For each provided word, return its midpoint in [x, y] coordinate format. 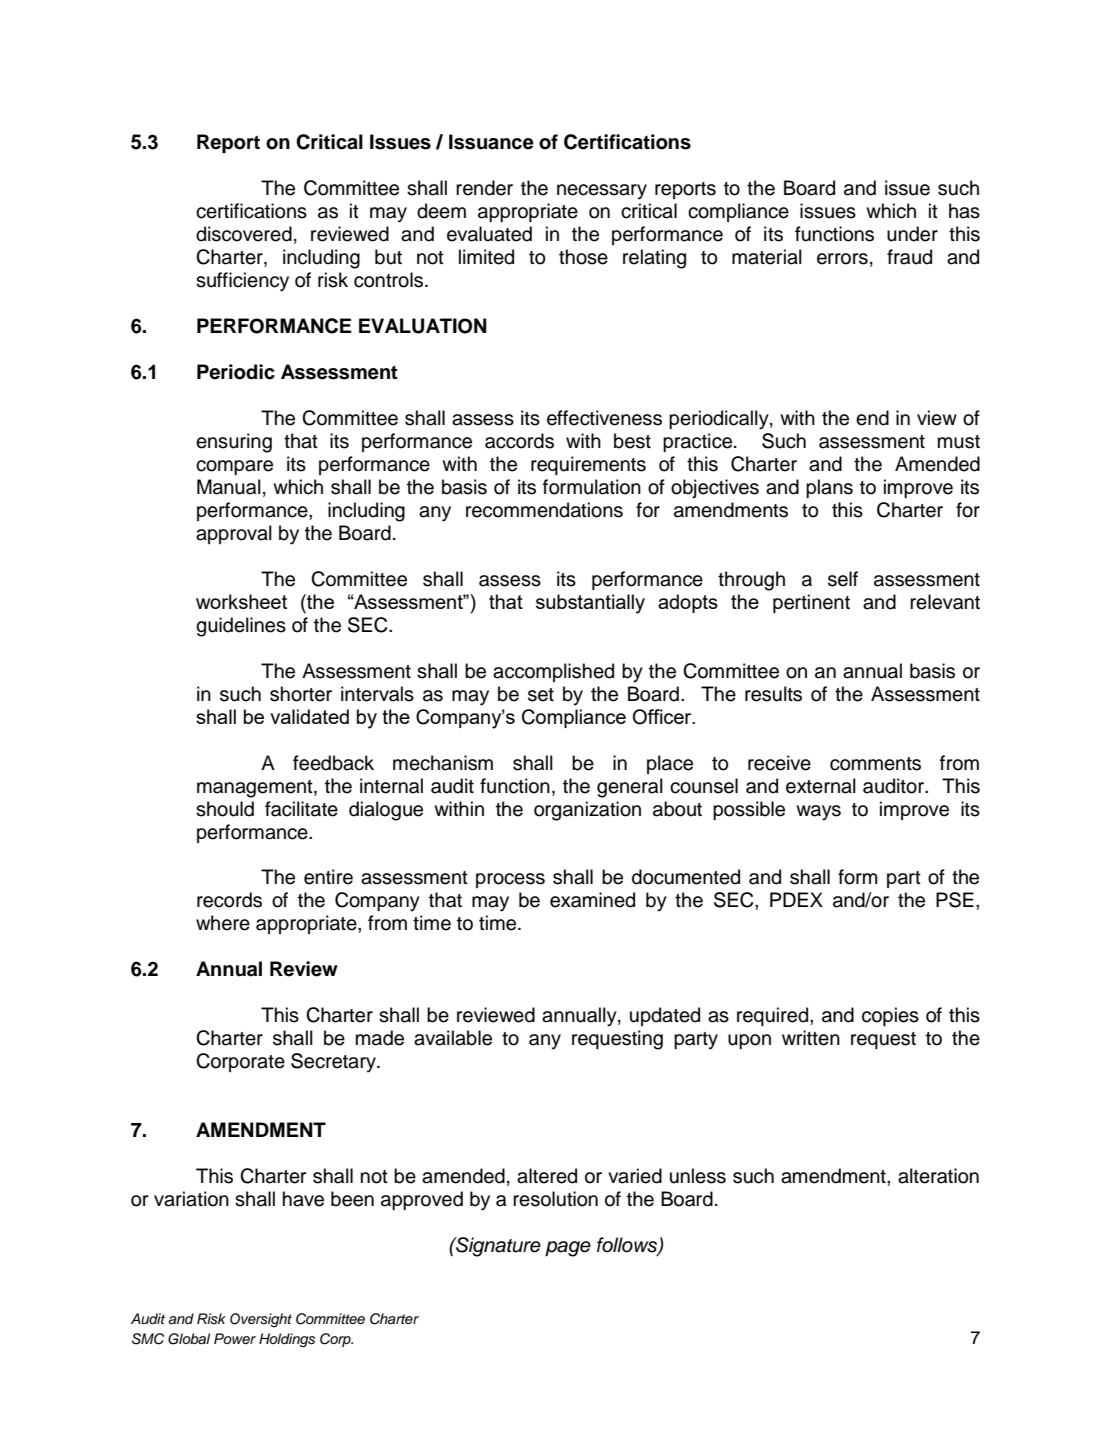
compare [234, 467]
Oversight [261, 1320]
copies [890, 1016]
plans [829, 488]
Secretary [334, 1063]
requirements [588, 465]
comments [875, 764]
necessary [602, 192]
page [568, 1249]
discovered [244, 234]
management [256, 789]
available [453, 1038]
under [912, 234]
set [541, 695]
